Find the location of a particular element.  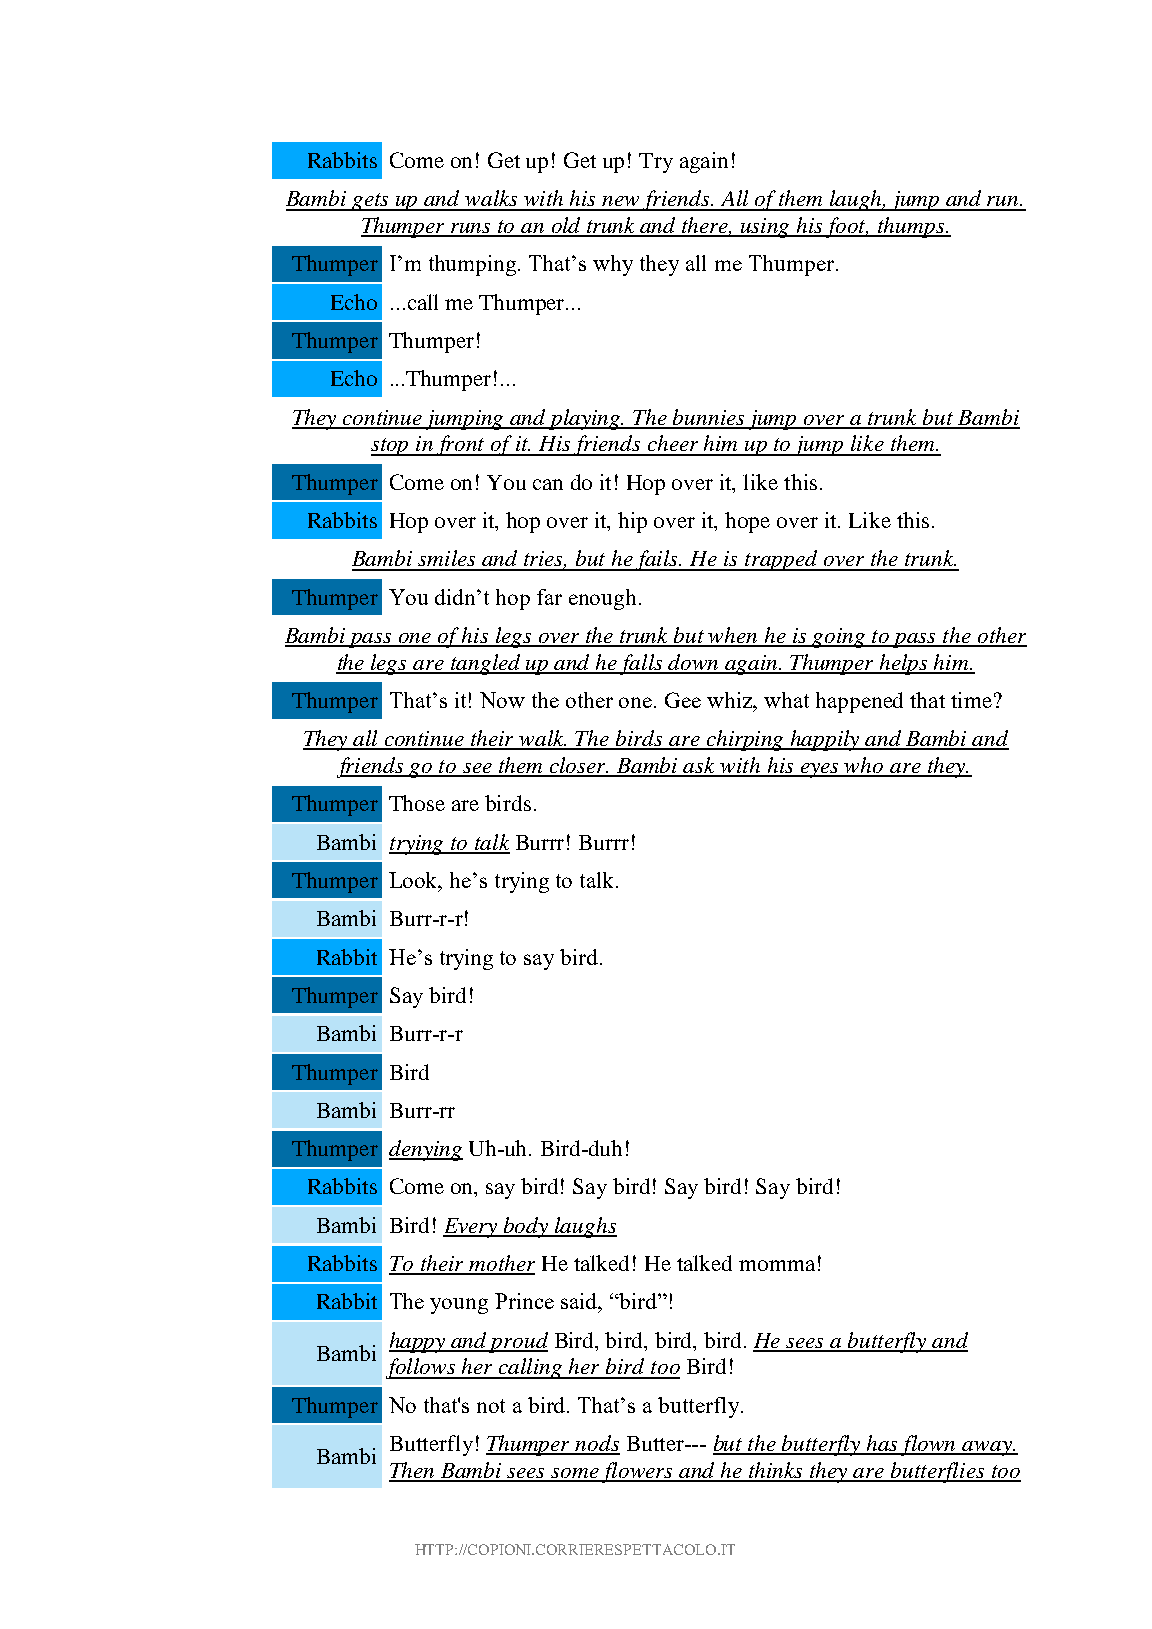

Then is located at coordinates (413, 1471).
